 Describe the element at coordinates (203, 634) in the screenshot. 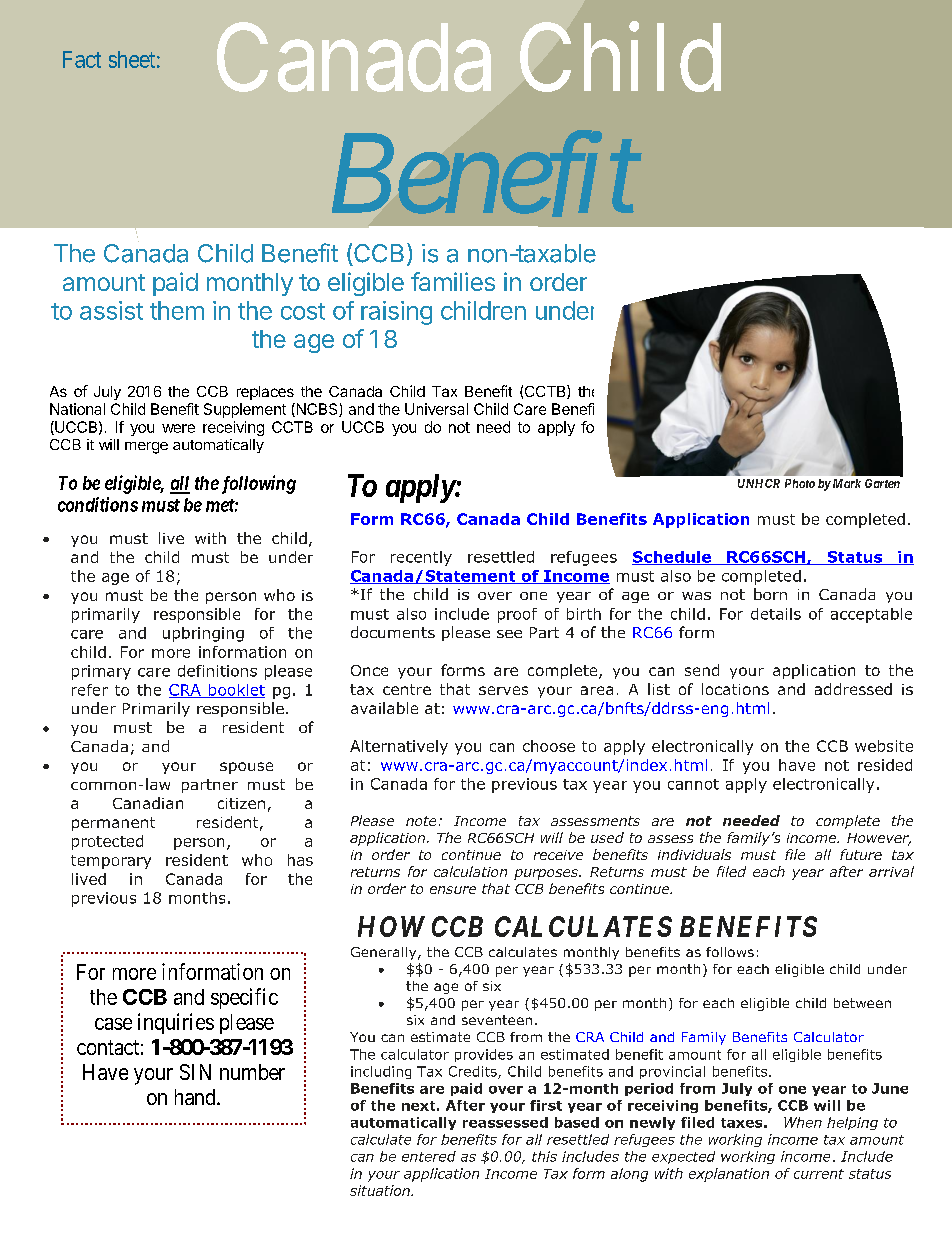

I see `upbringing` at that location.
